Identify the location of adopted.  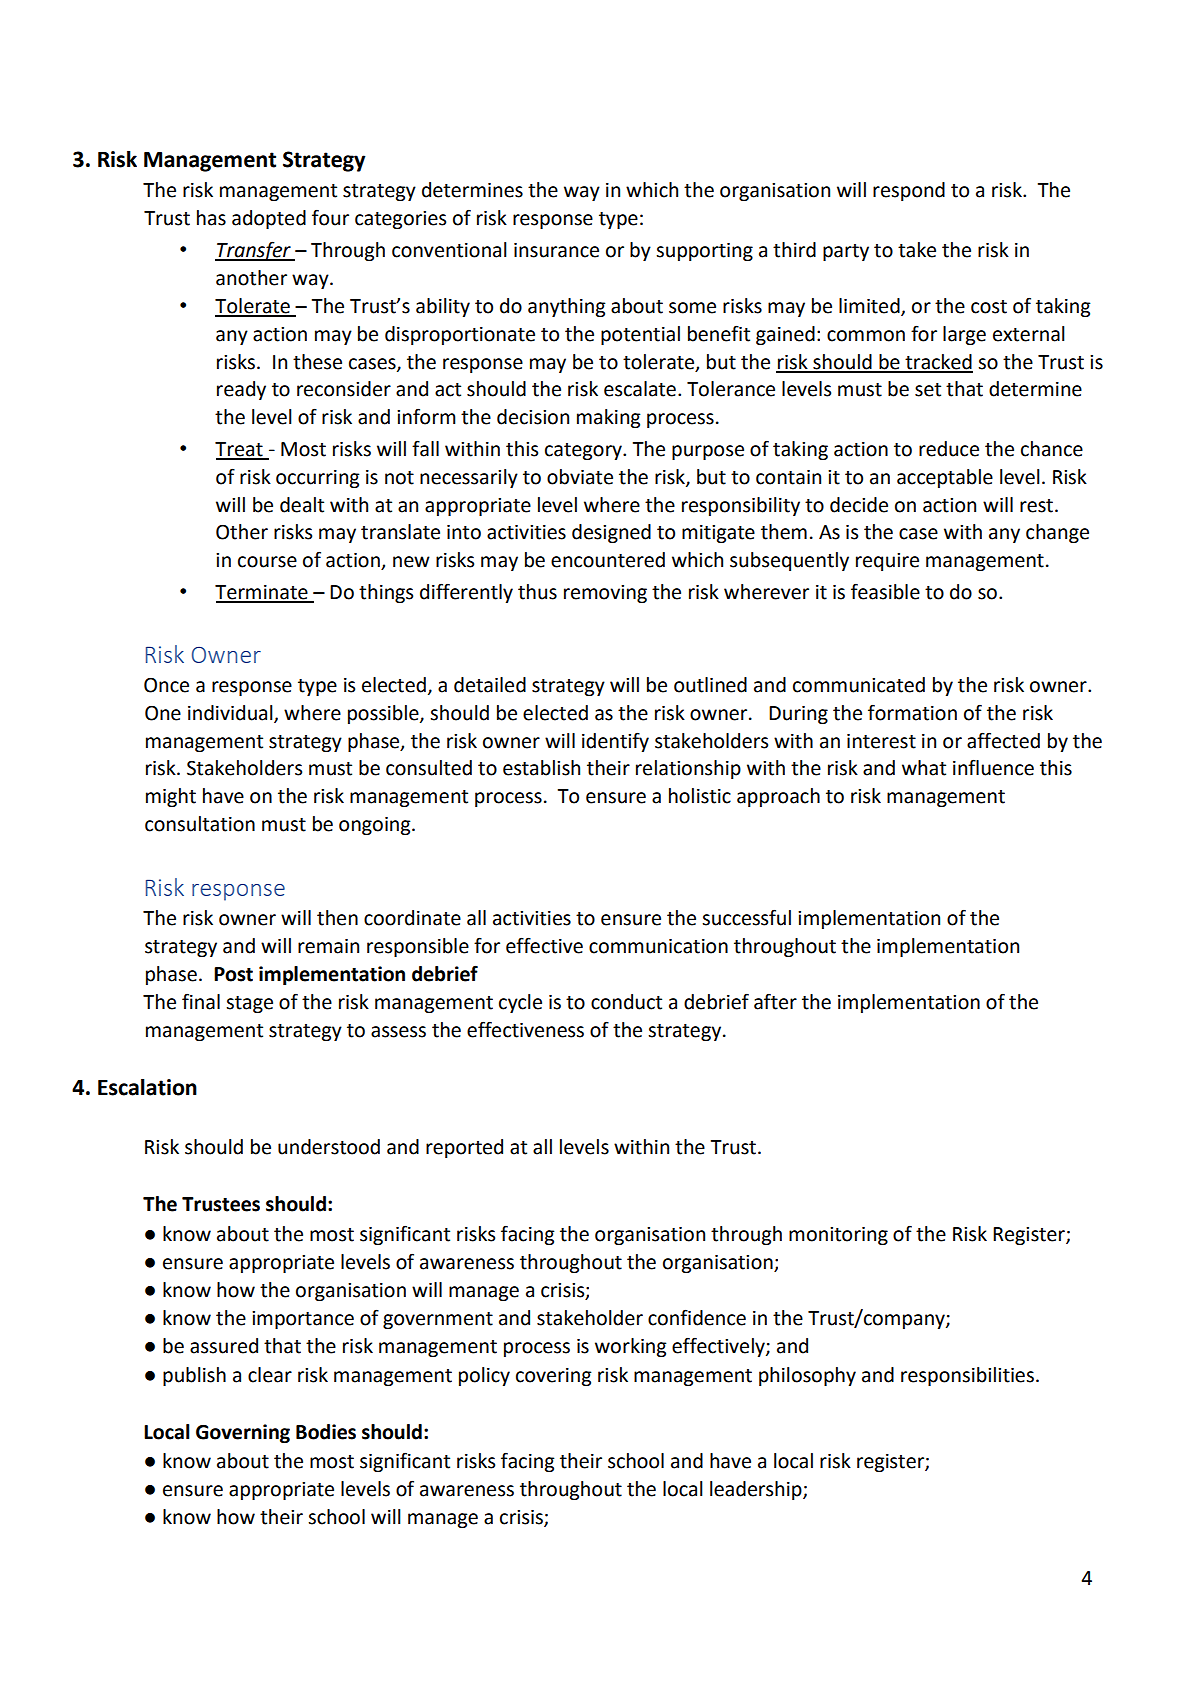
(269, 219).
